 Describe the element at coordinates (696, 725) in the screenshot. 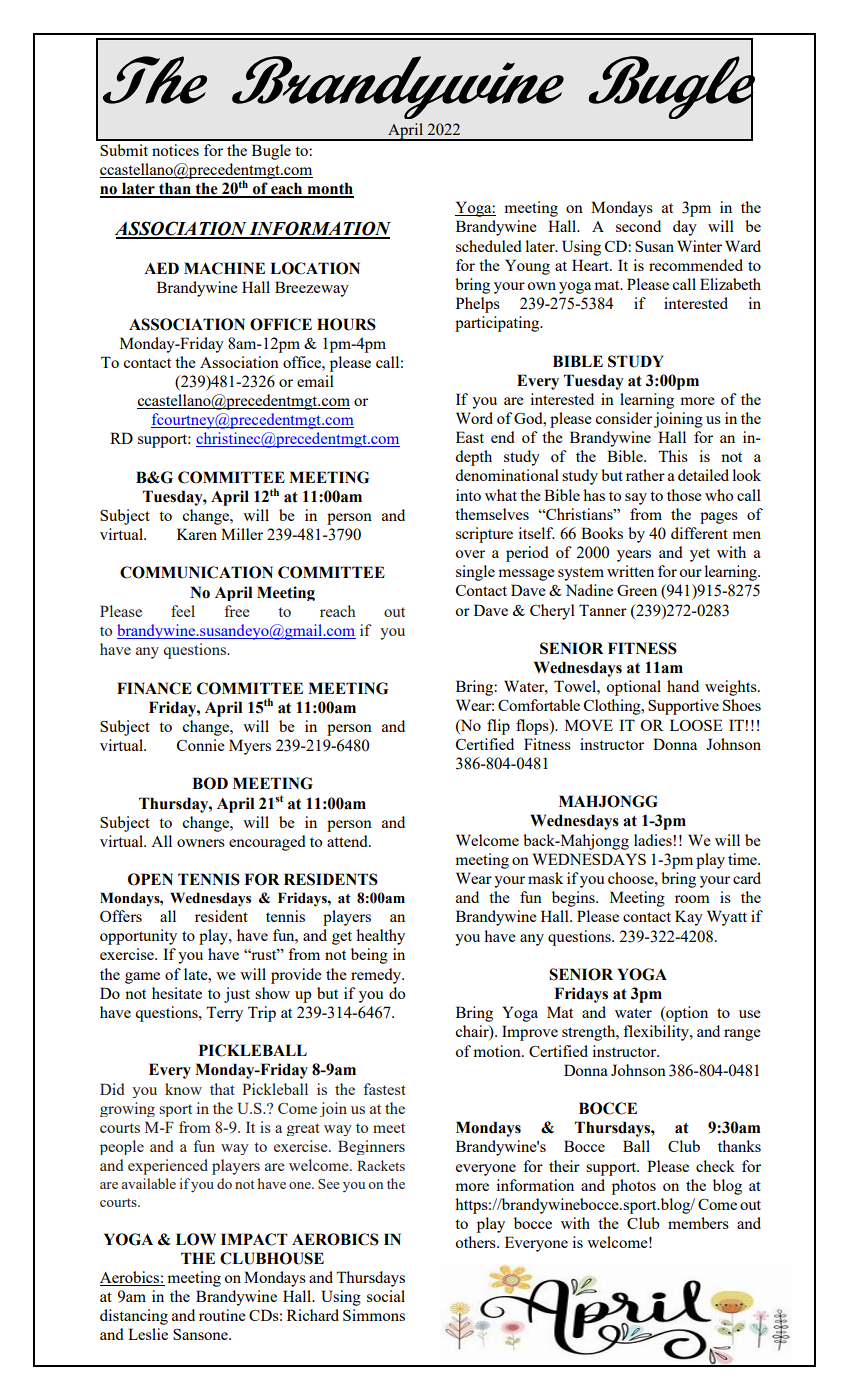

I see `LOOSE` at that location.
